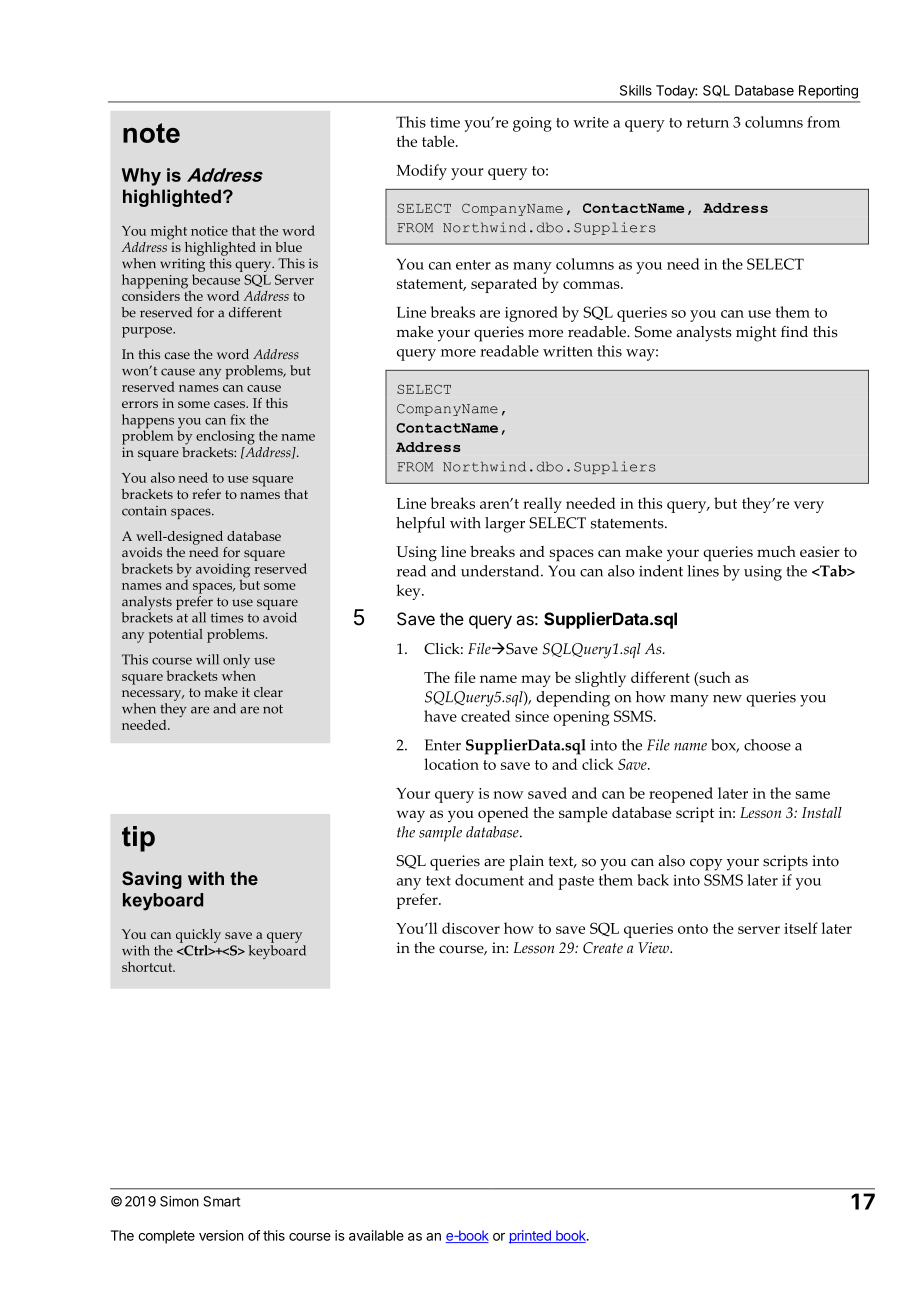 This image has width=924, height=1308. I want to click on new, so click(727, 699).
